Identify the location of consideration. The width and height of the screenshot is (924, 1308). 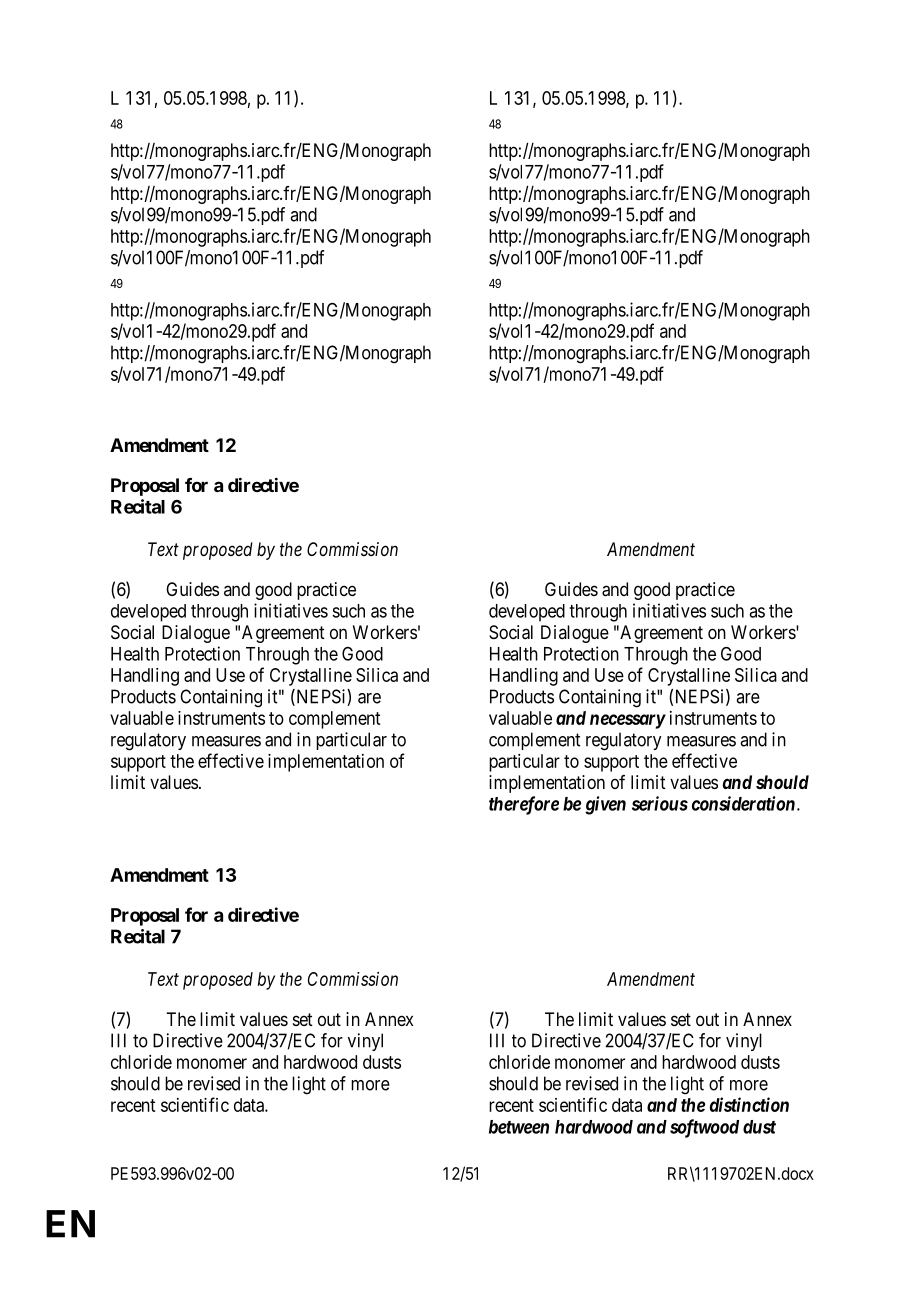
(743, 803).
